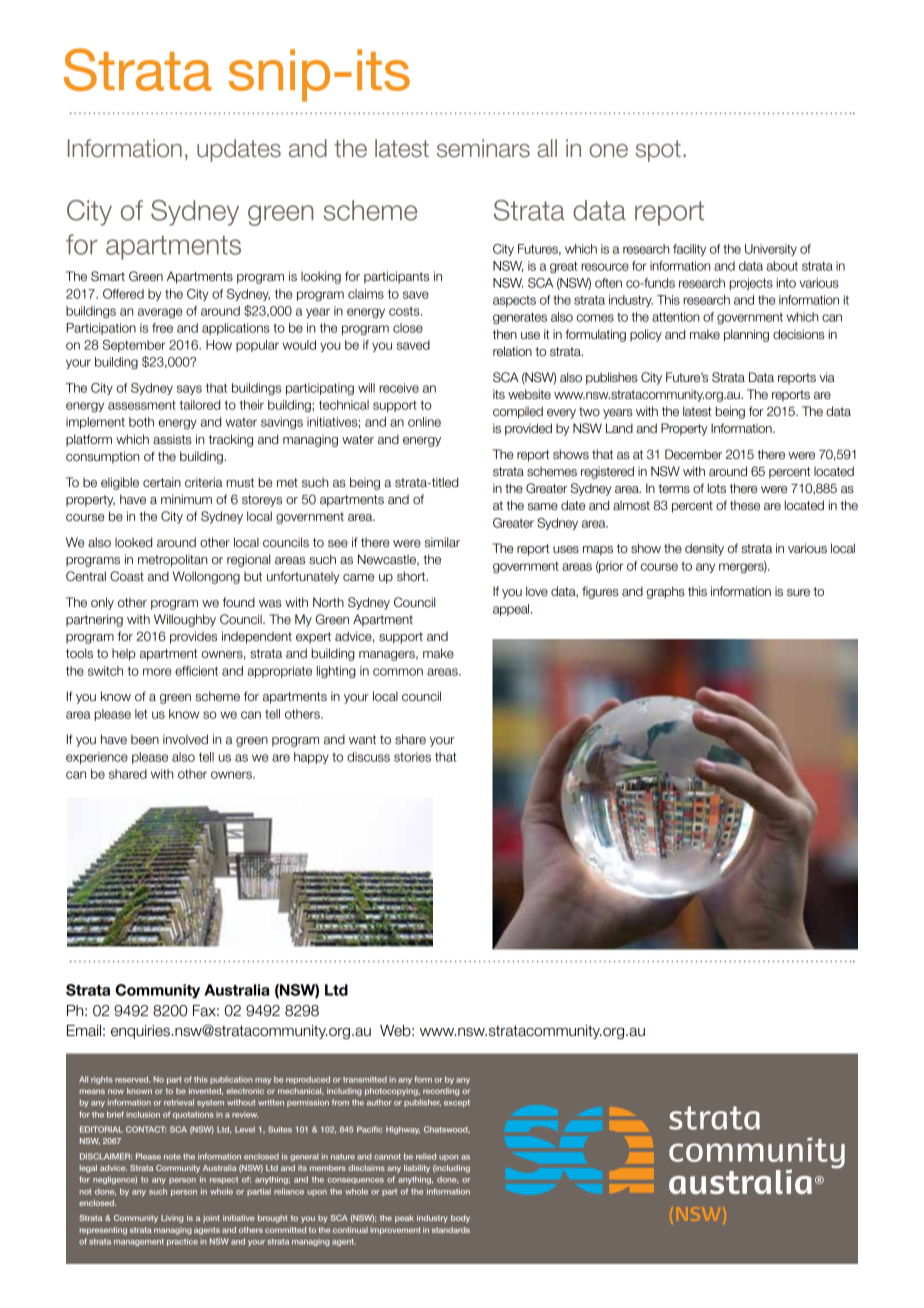 Image resolution: width=924 pixels, height=1308 pixels. What do you see at coordinates (658, 151) in the screenshot?
I see `spot` at bounding box center [658, 151].
